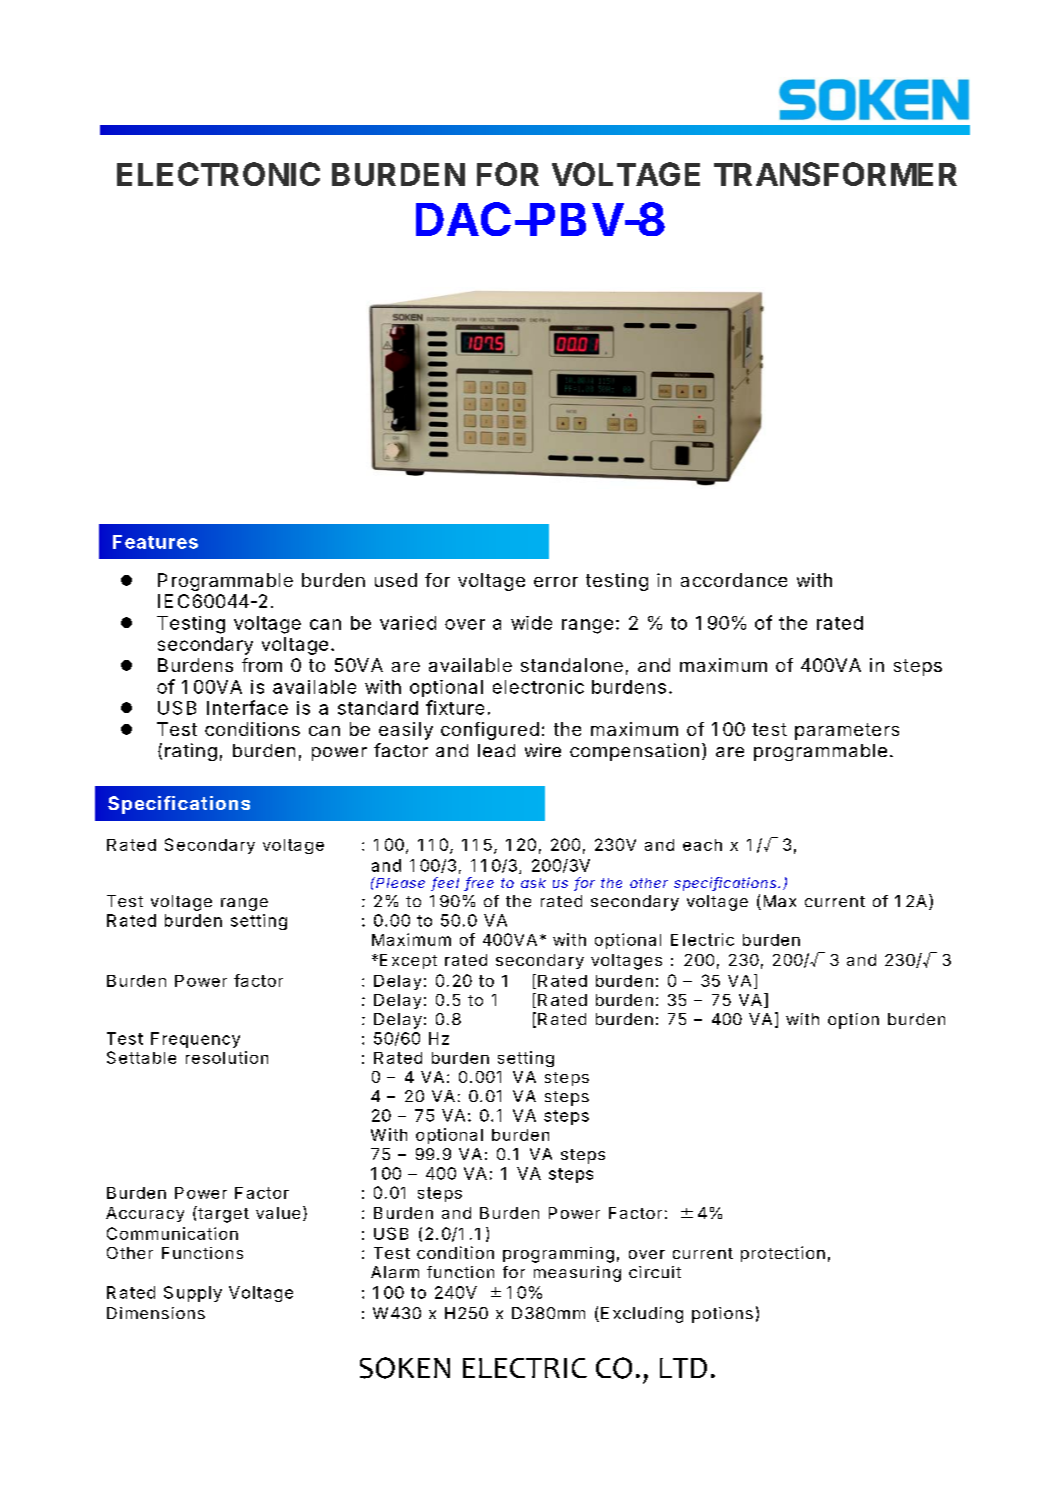 The width and height of the page is (1050, 1485). What do you see at coordinates (702, 845) in the page?
I see `each` at bounding box center [702, 845].
